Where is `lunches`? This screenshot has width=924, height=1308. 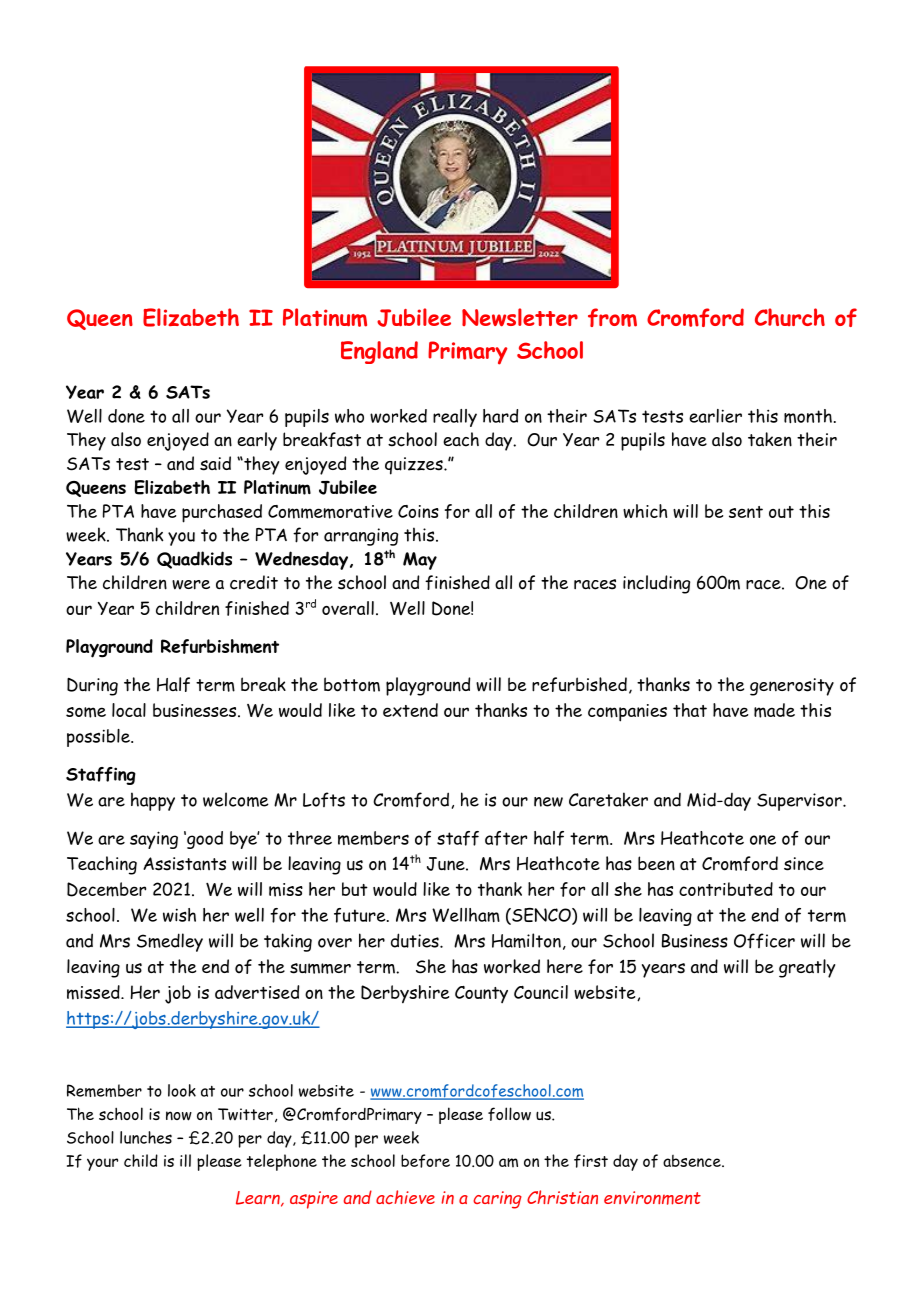 lunches is located at coordinates (146, 1137).
